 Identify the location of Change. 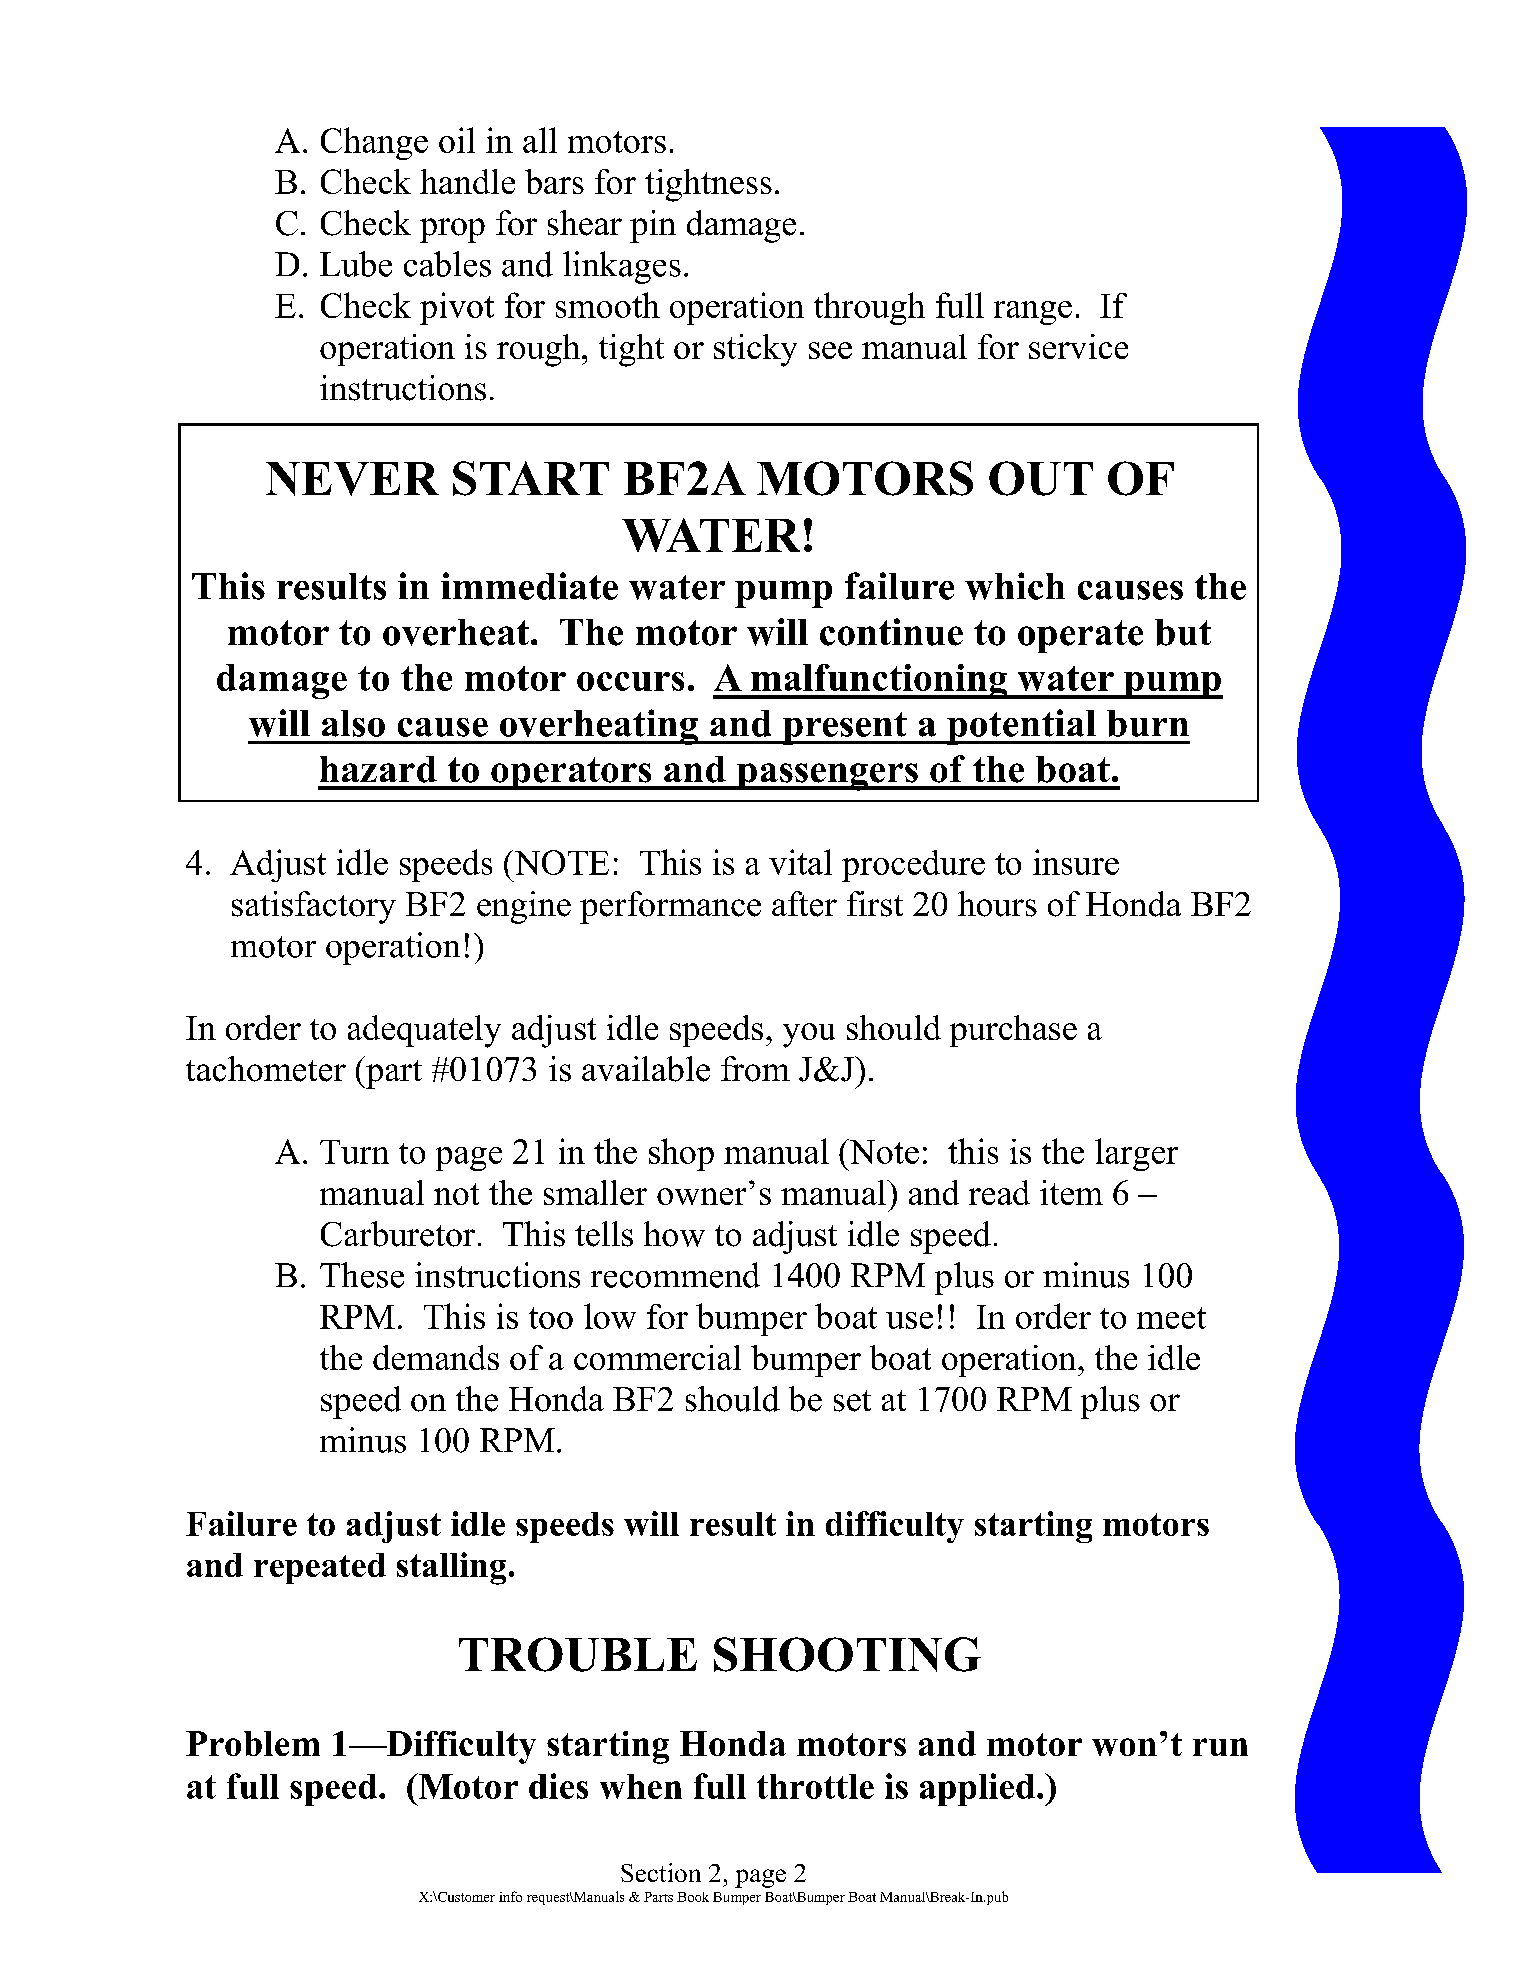
(374, 143).
